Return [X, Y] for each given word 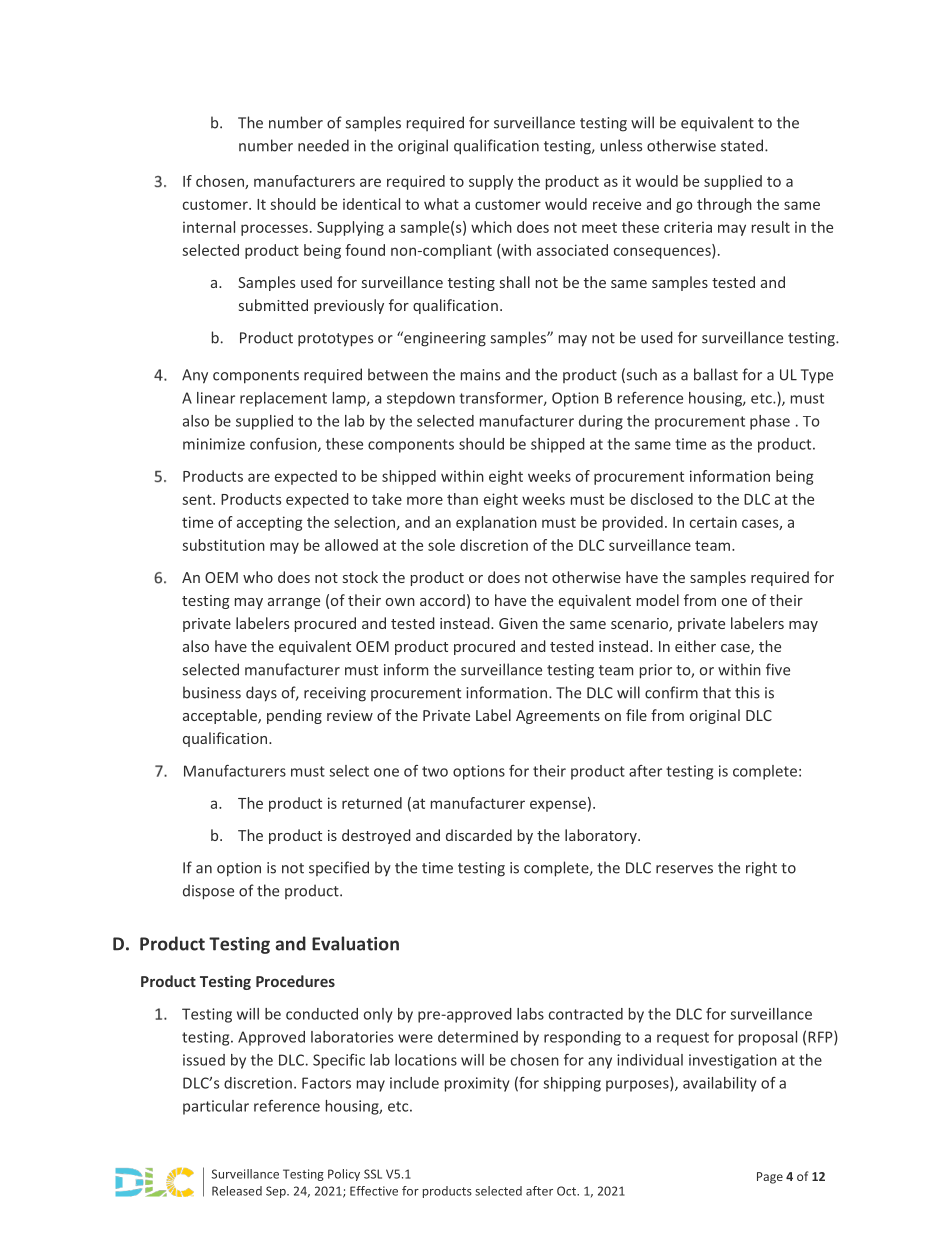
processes [274, 230]
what [441, 204]
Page [770, 1178]
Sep [277, 1192]
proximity [477, 1084]
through [724, 205]
